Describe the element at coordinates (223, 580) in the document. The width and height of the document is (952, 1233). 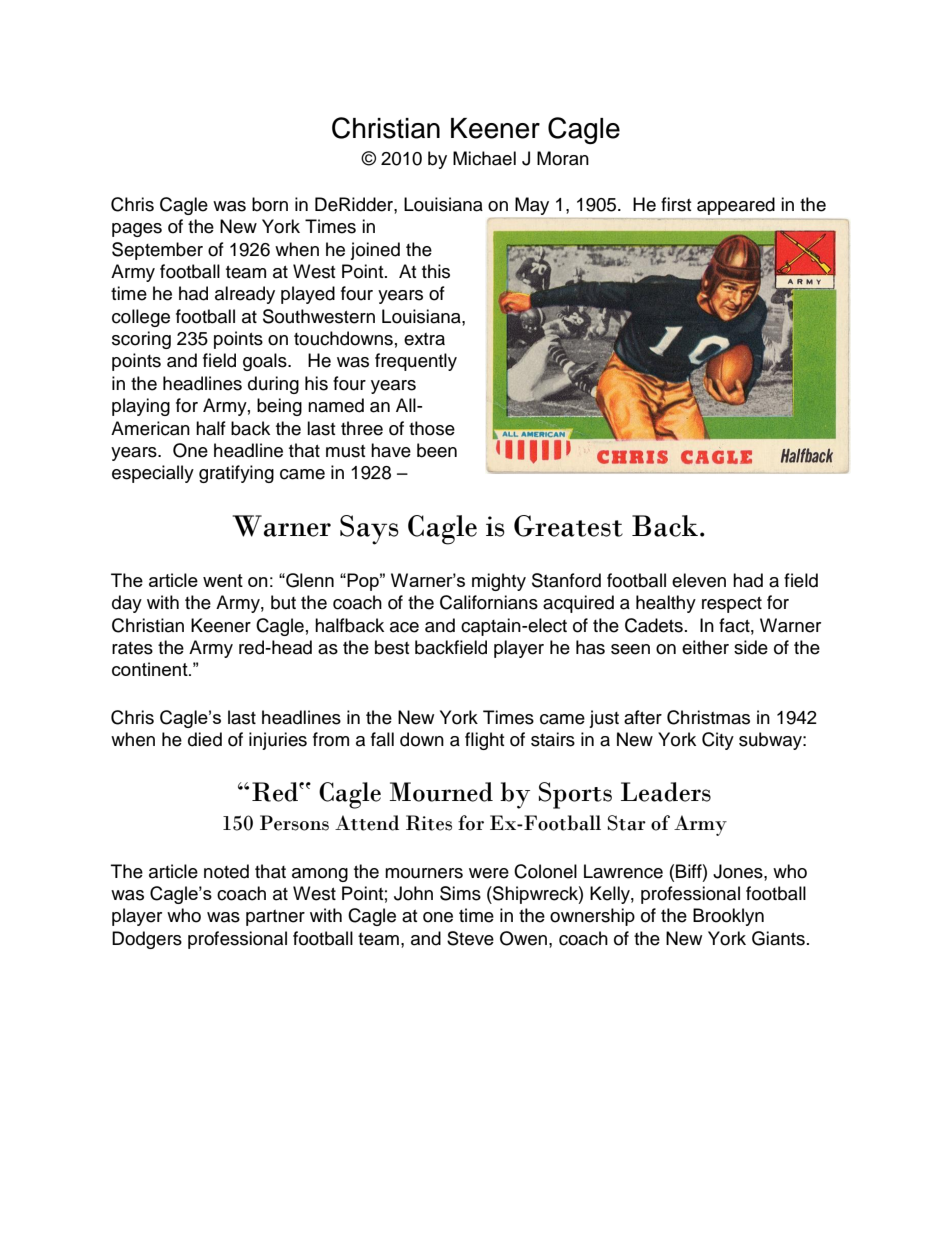
I see `went` at that location.
